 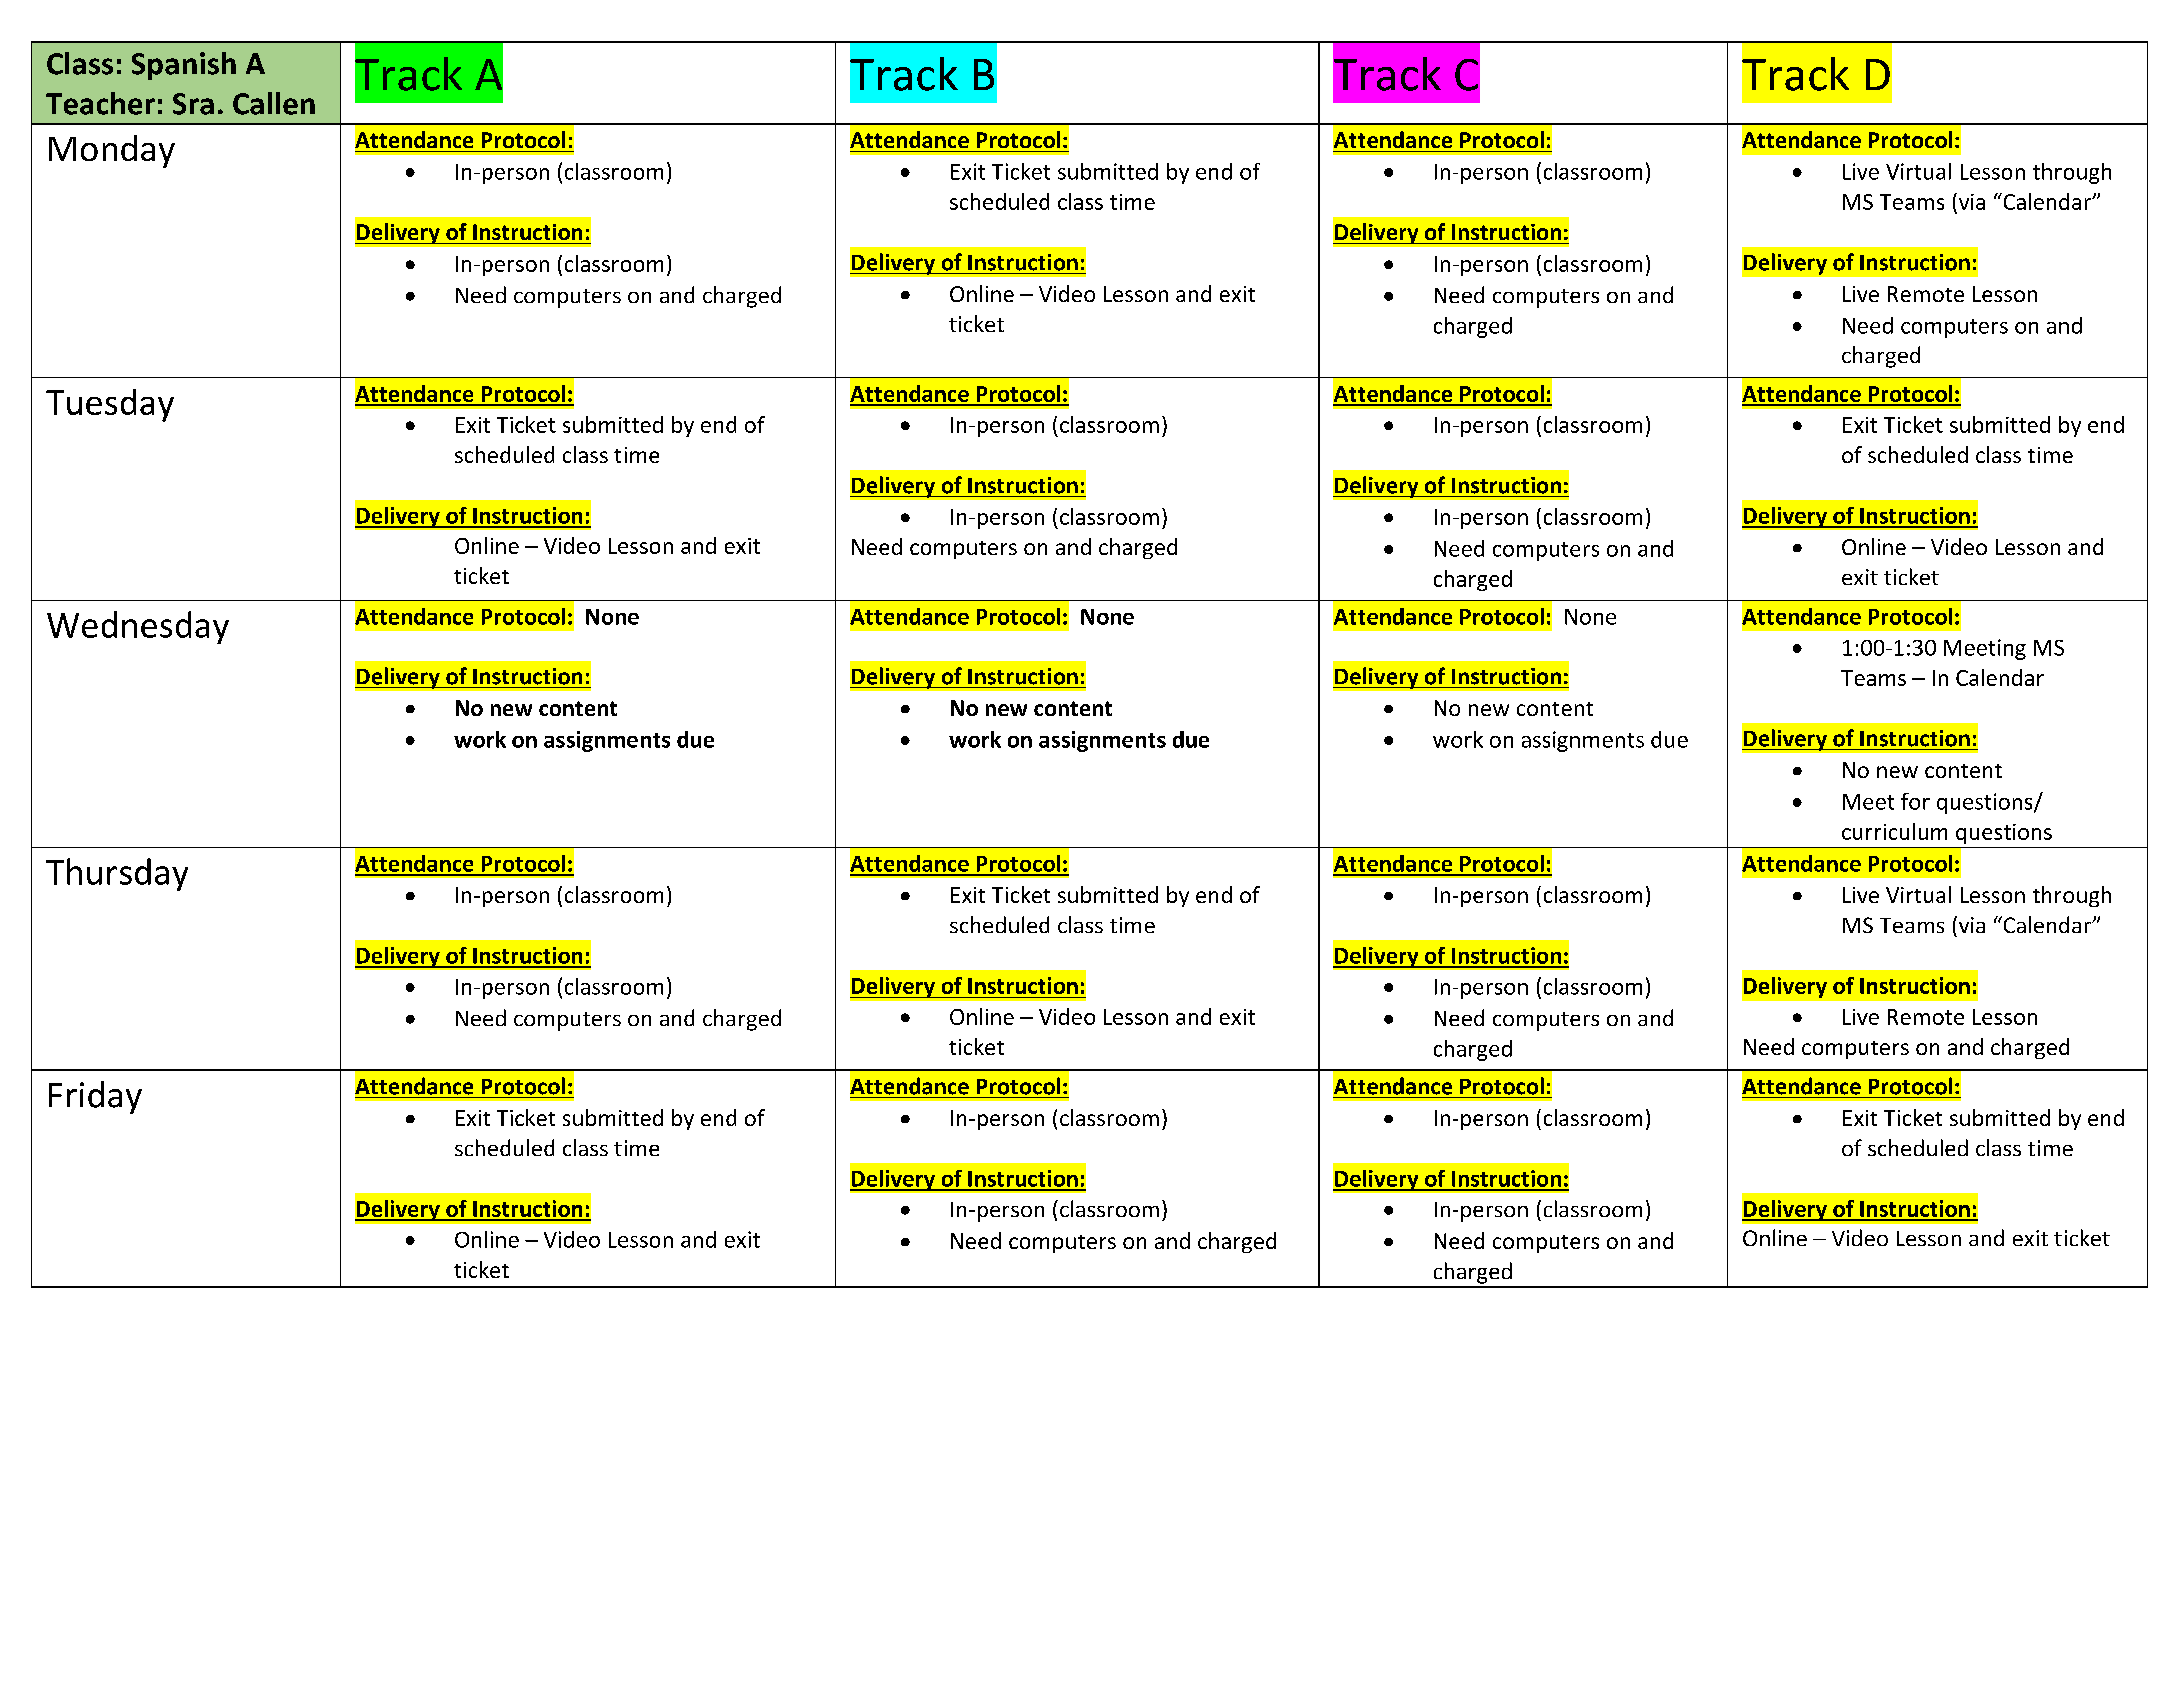 What do you see at coordinates (1915, 801) in the screenshot?
I see `for` at bounding box center [1915, 801].
